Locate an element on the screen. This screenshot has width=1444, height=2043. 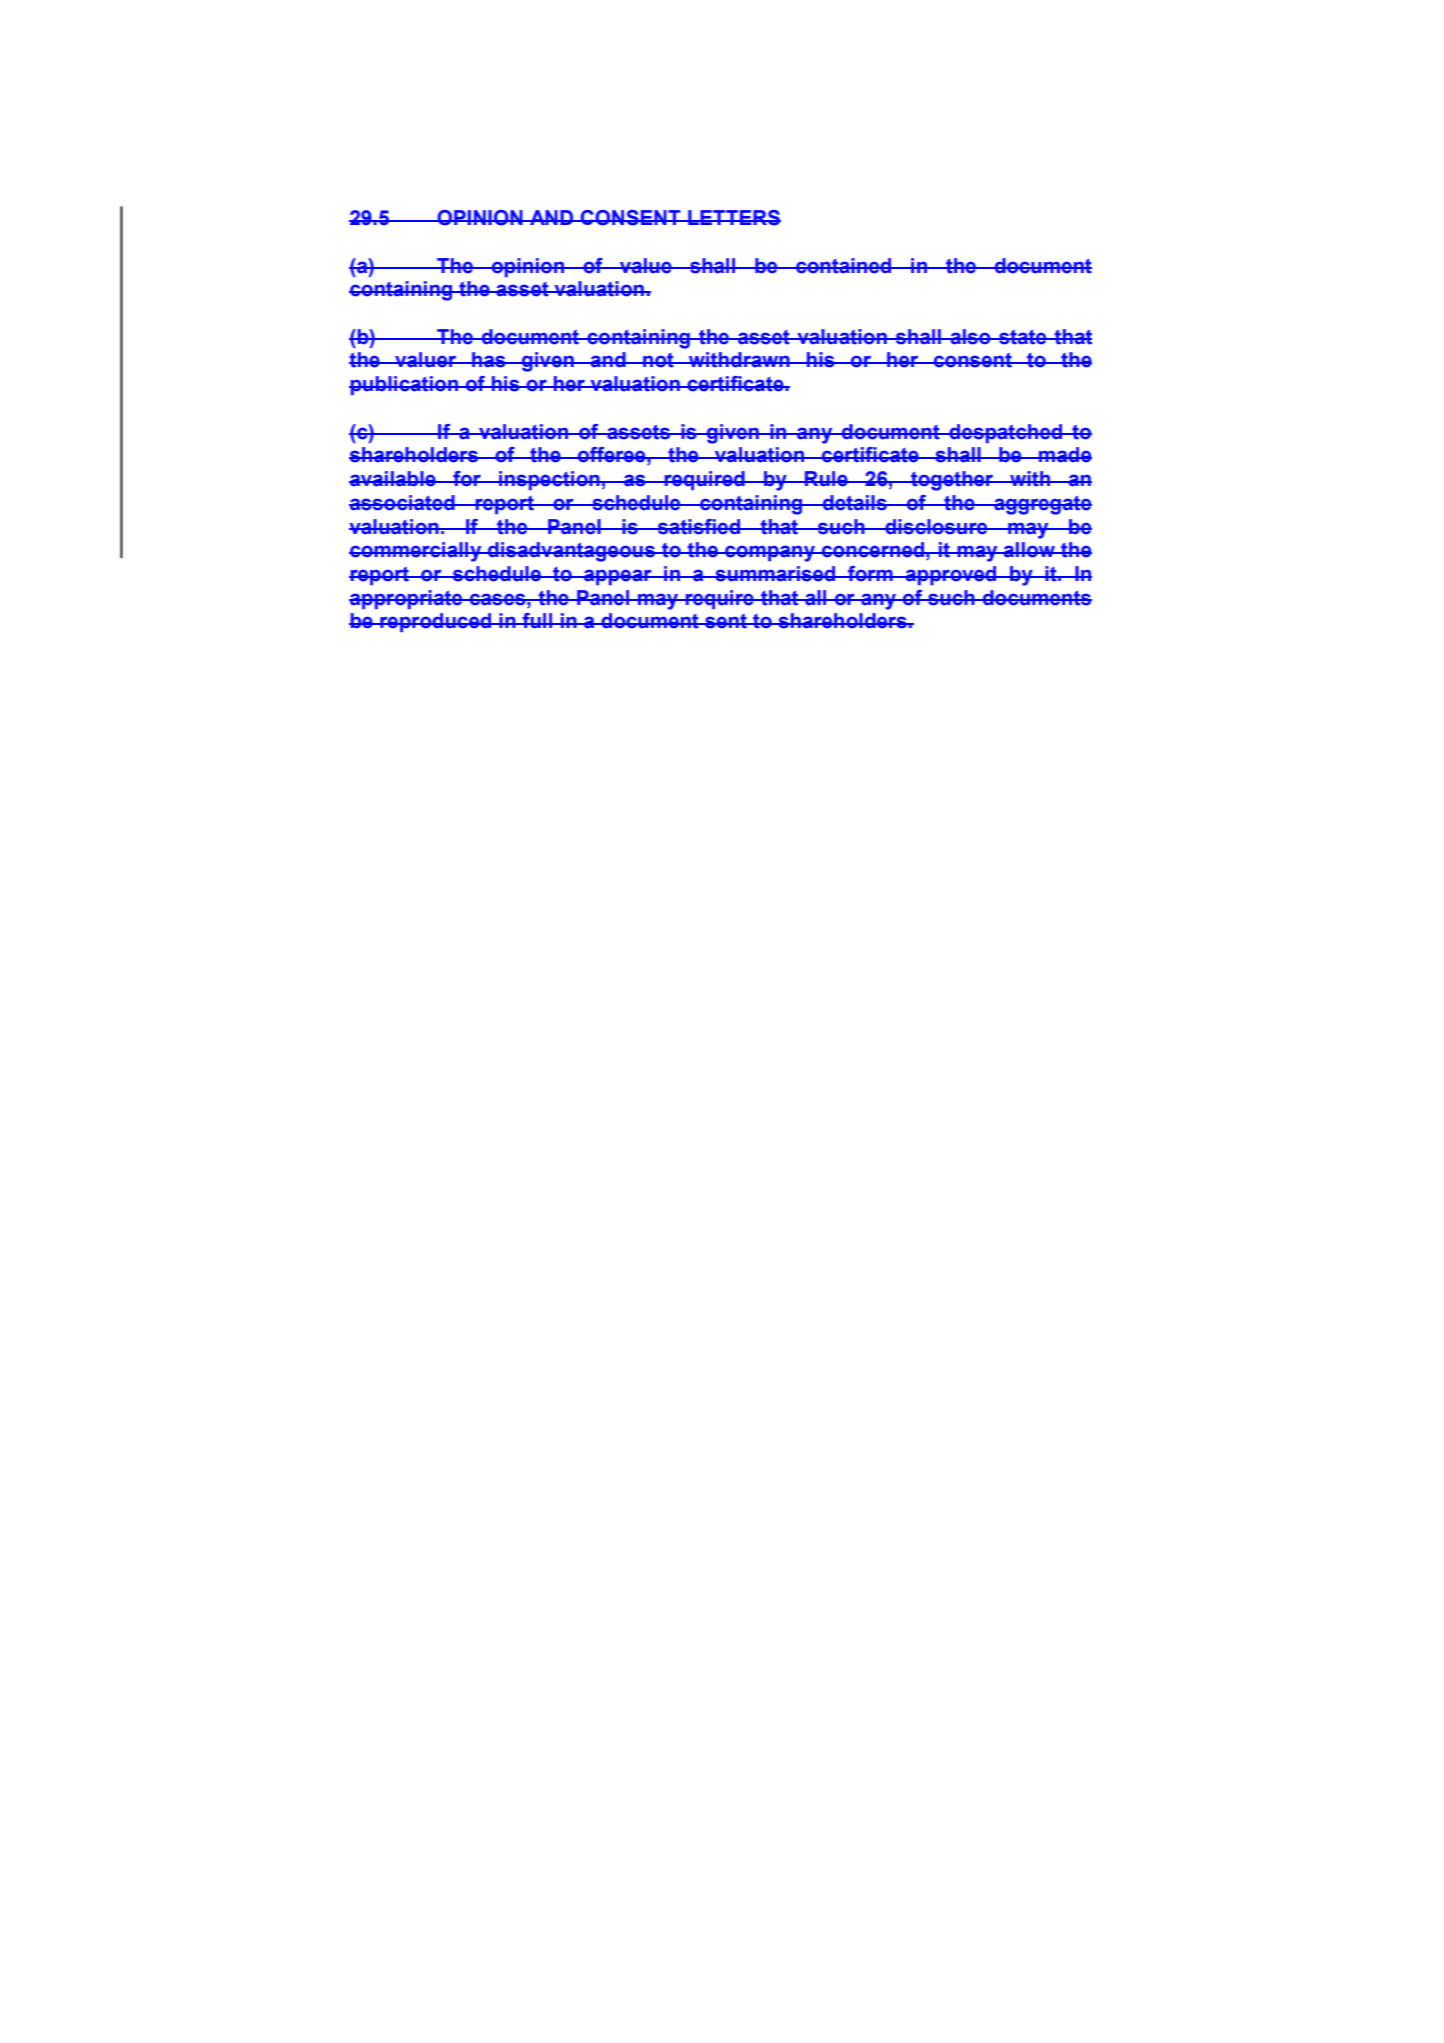
despatched is located at coordinates (1006, 433).
